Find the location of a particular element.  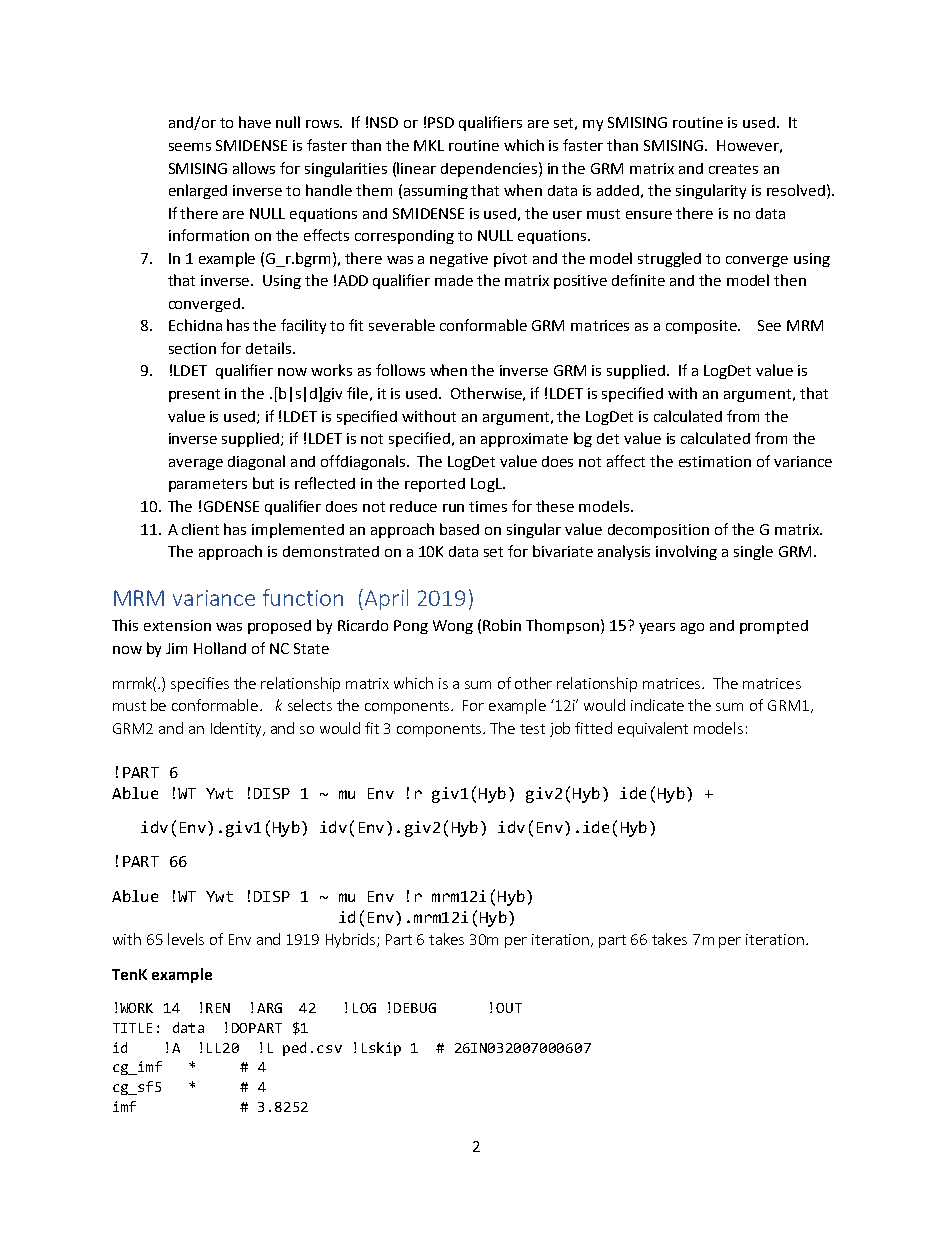

seems is located at coordinates (190, 147).
